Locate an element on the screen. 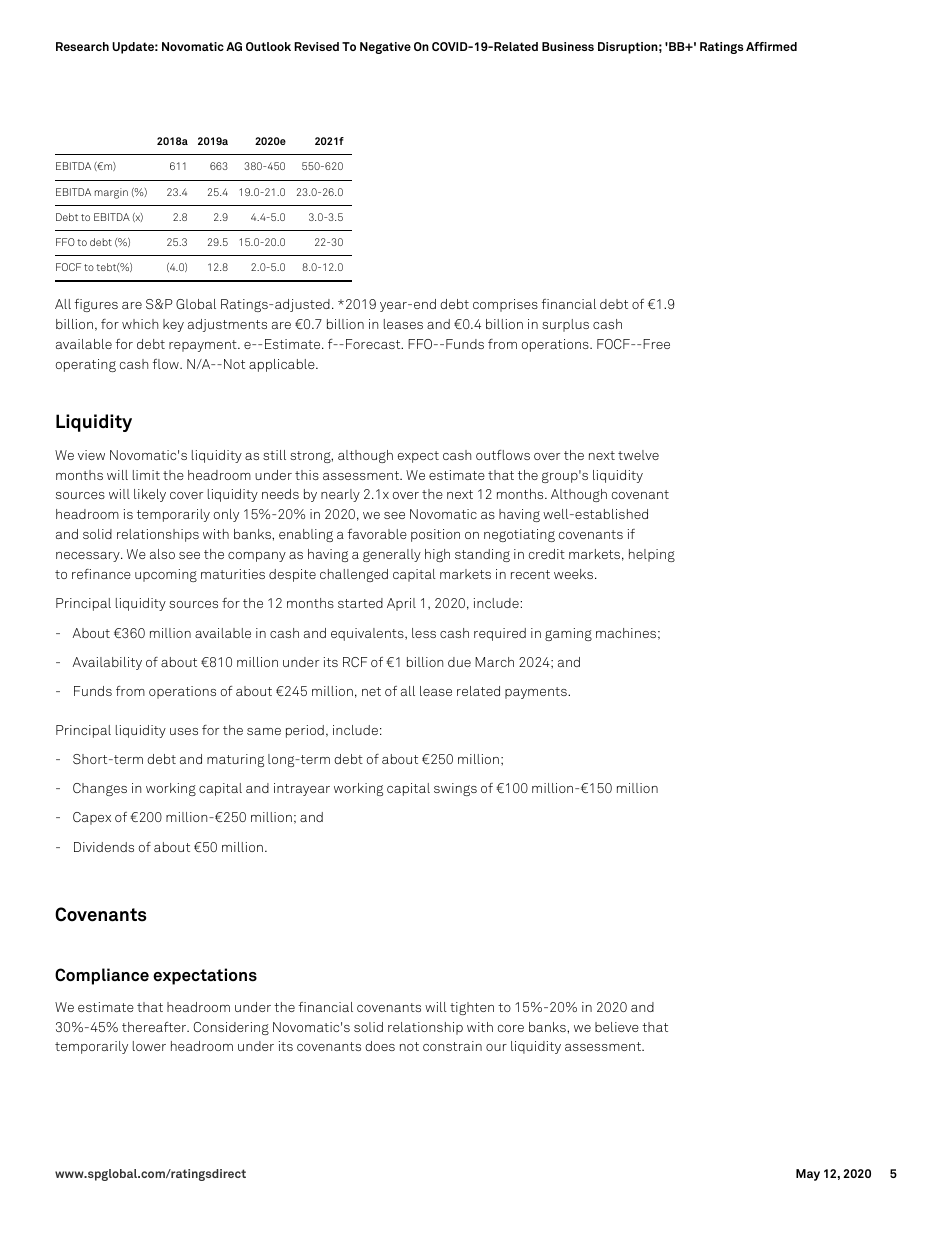 This screenshot has width=952, height=1233. believe is located at coordinates (617, 1027).
